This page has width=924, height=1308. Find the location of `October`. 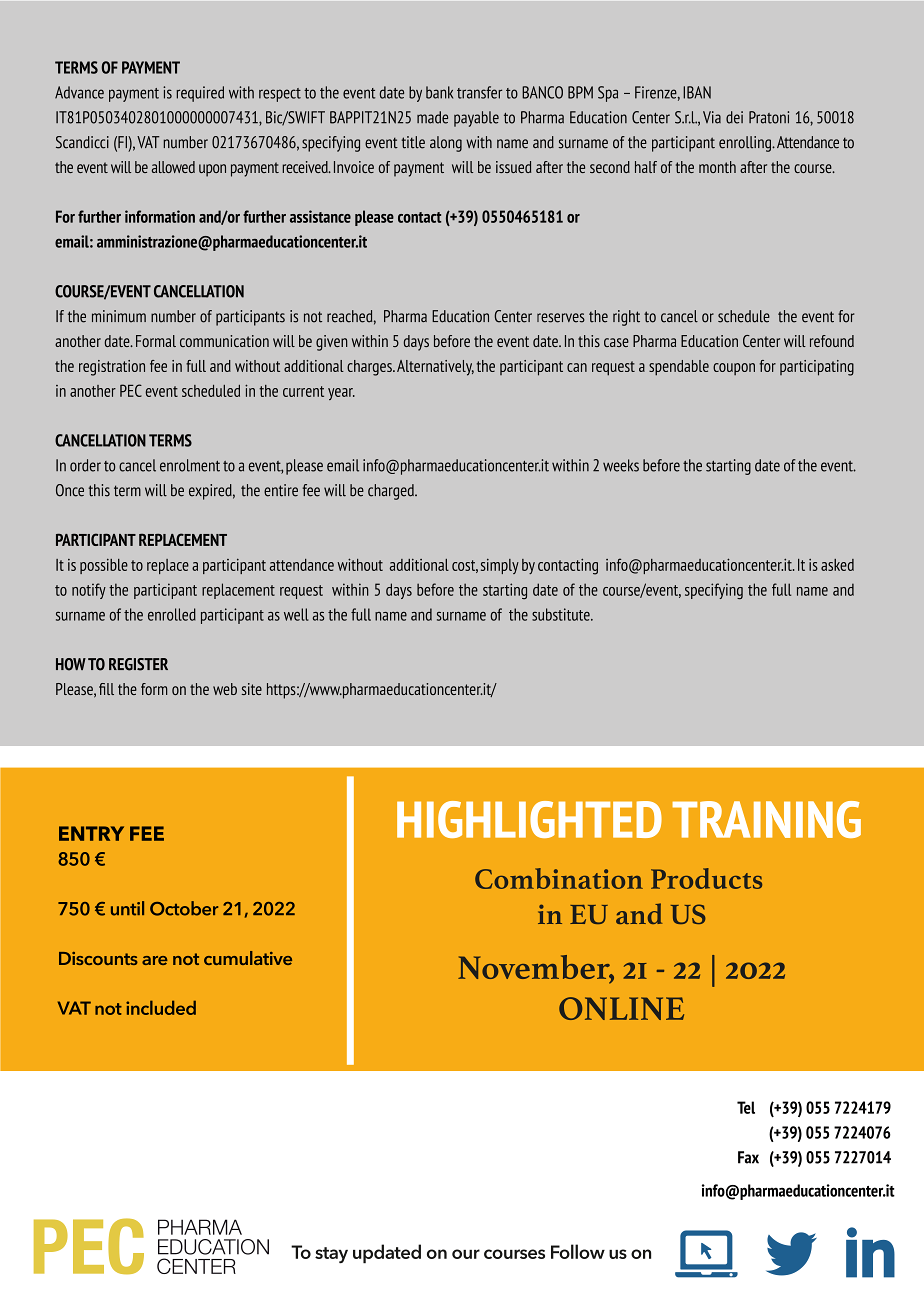

October is located at coordinates (184, 908).
